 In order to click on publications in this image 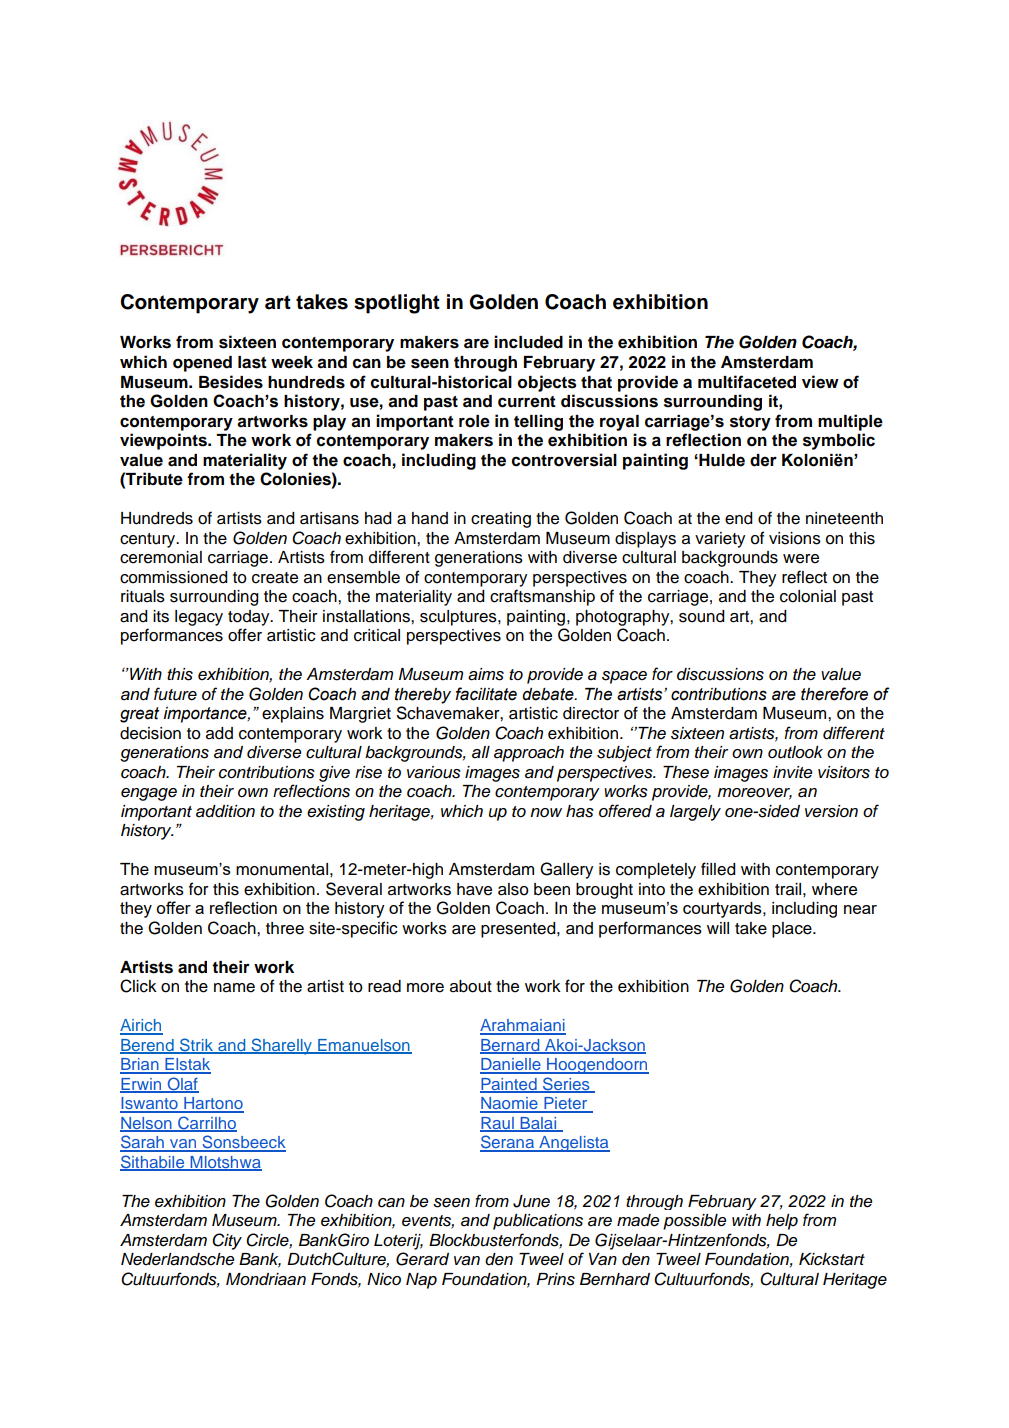, I will do `click(538, 1222)`.
